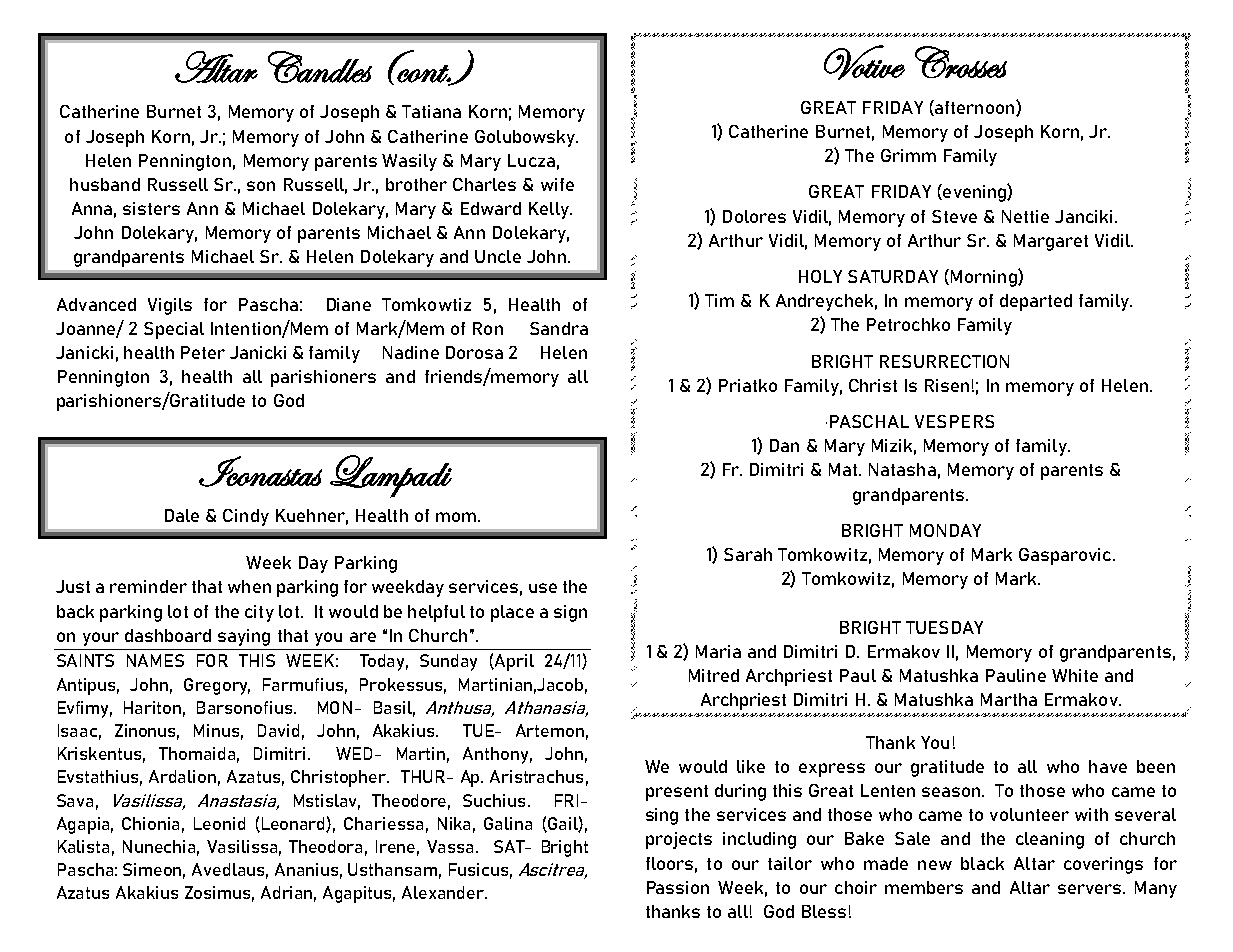  What do you see at coordinates (431, 111) in the screenshot?
I see `Tatiana` at bounding box center [431, 111].
